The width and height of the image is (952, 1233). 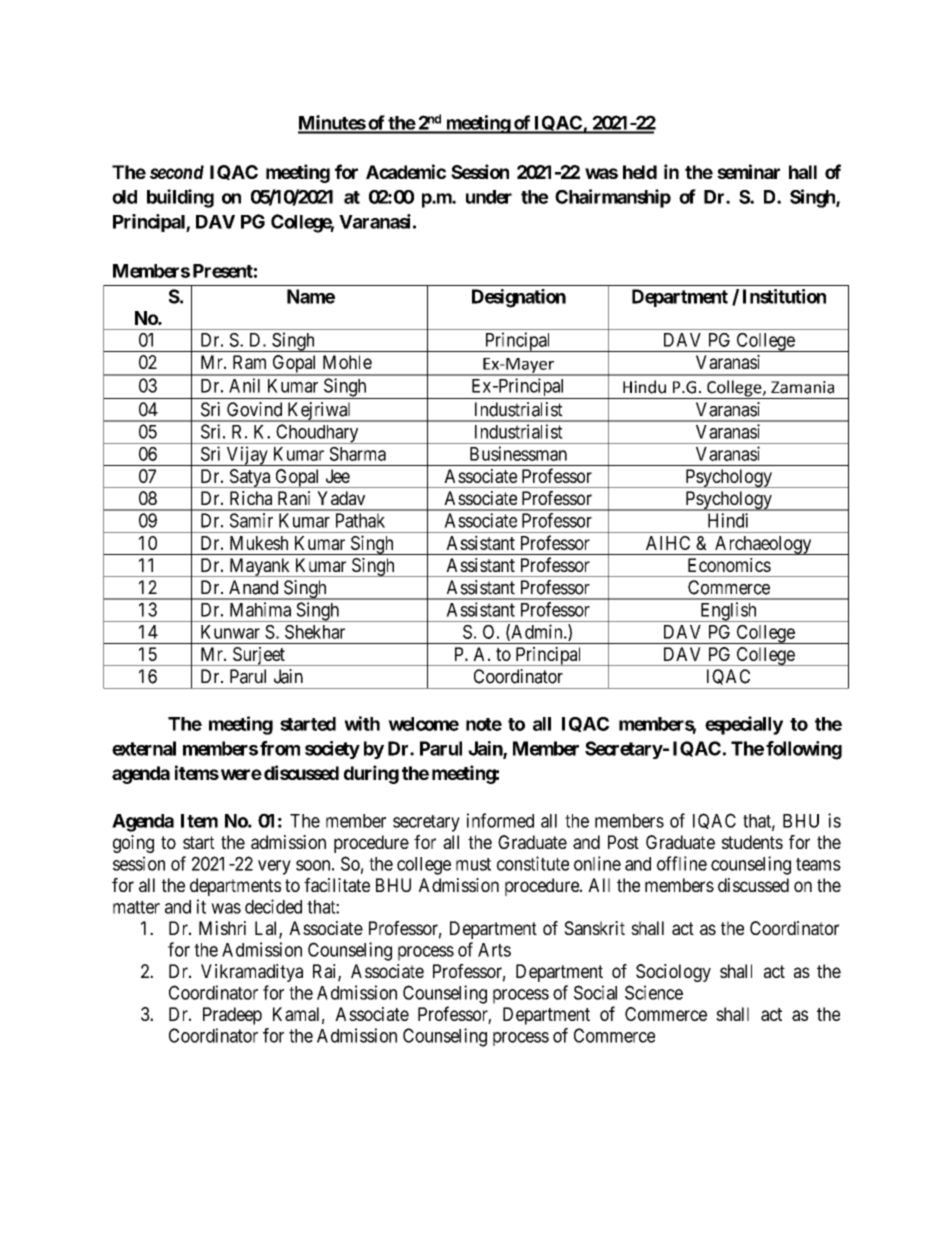 I want to click on external, so click(x=144, y=748).
